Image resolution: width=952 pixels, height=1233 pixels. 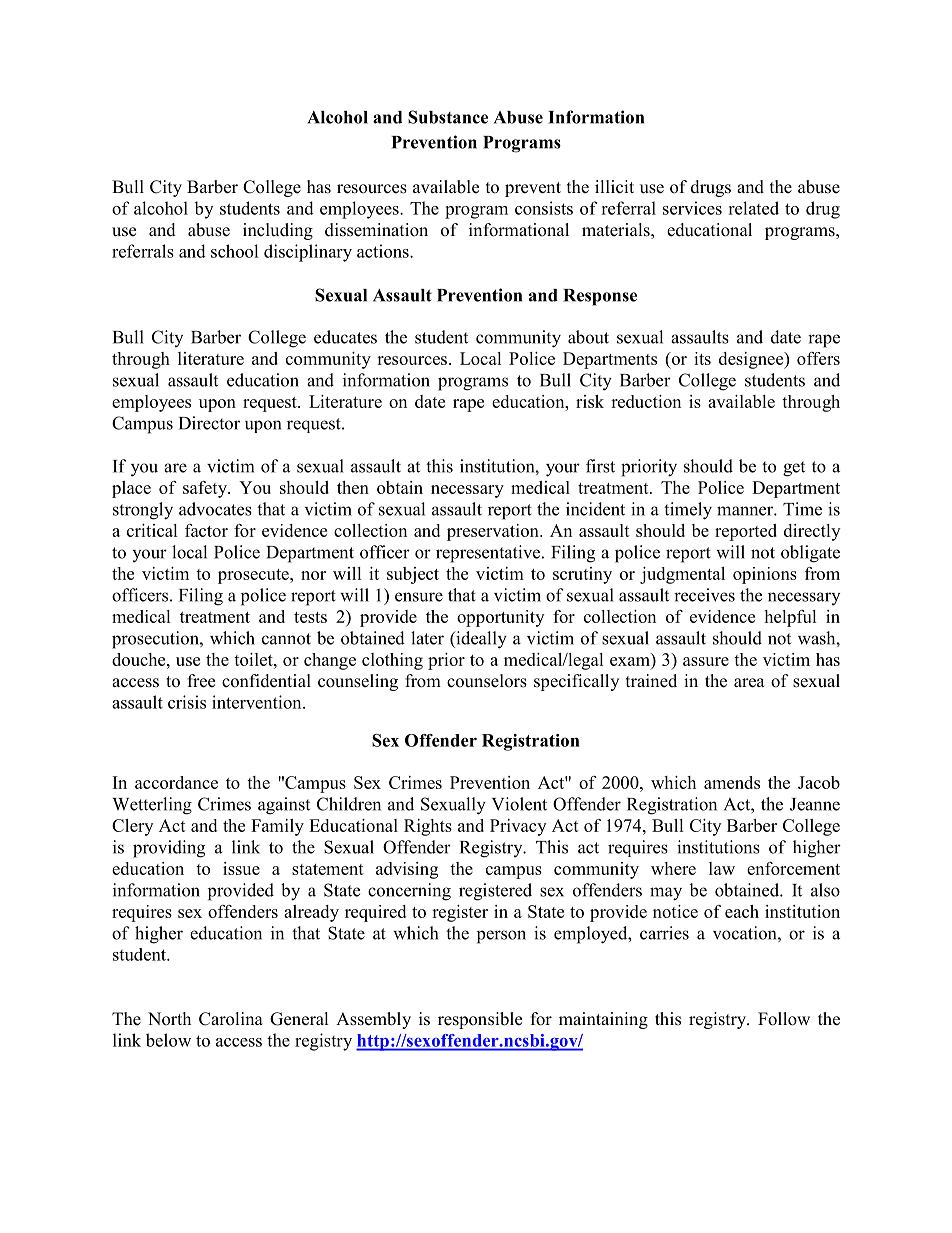 I want to click on Substance, so click(x=448, y=117).
